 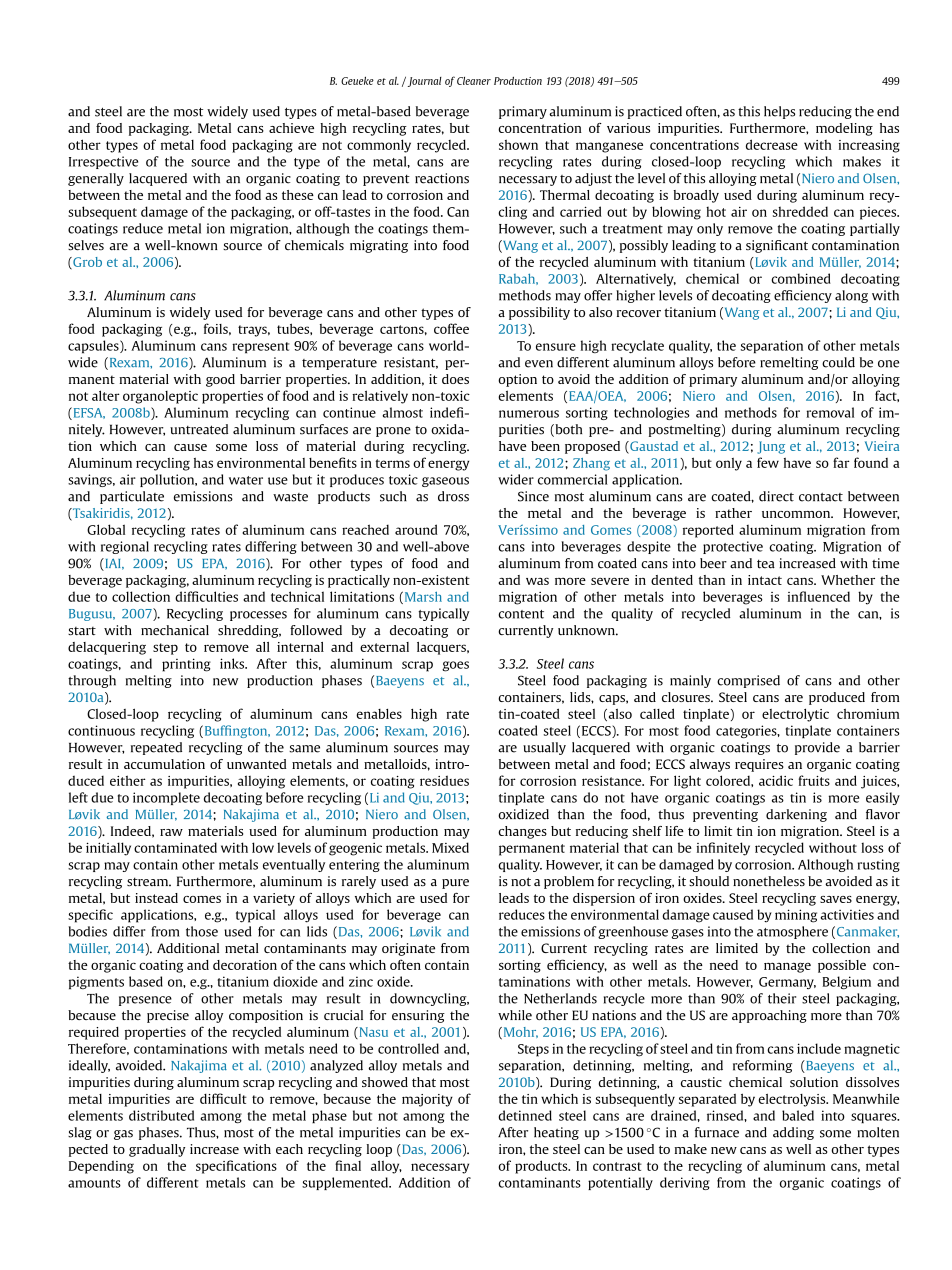 What do you see at coordinates (166, 798) in the image?
I see `incomplete` at bounding box center [166, 798].
